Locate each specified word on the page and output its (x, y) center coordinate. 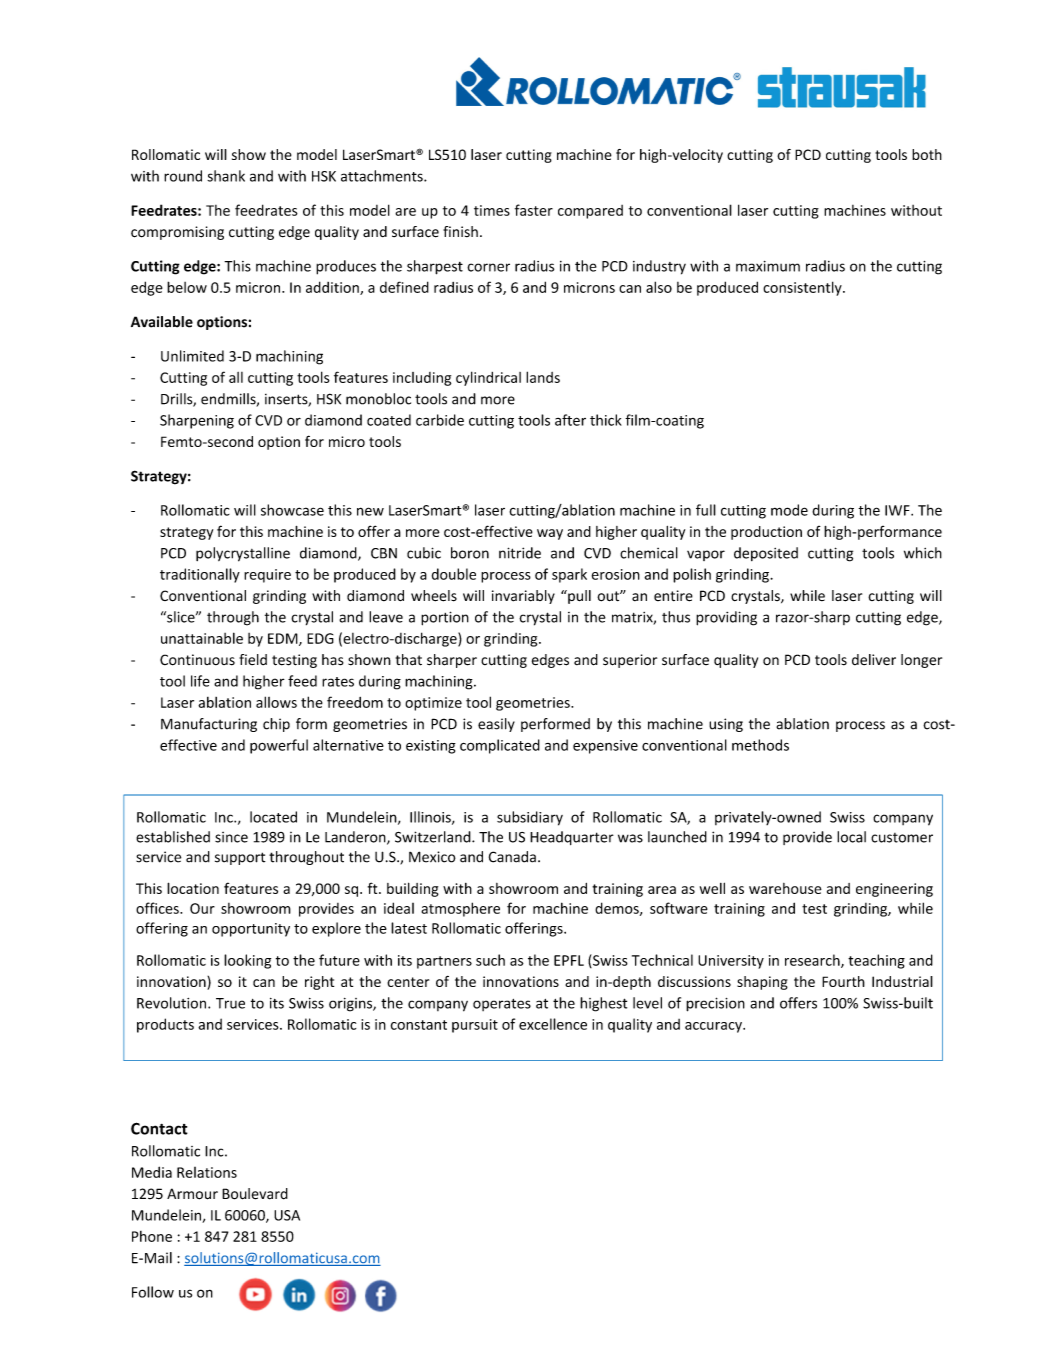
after (570, 420)
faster (534, 210)
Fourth (843, 981)
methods (760, 745)
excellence (553, 1024)
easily (496, 725)
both (927, 154)
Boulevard (255, 1194)
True (230, 1003)
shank (226, 176)
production (766, 533)
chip (276, 725)
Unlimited (192, 356)
